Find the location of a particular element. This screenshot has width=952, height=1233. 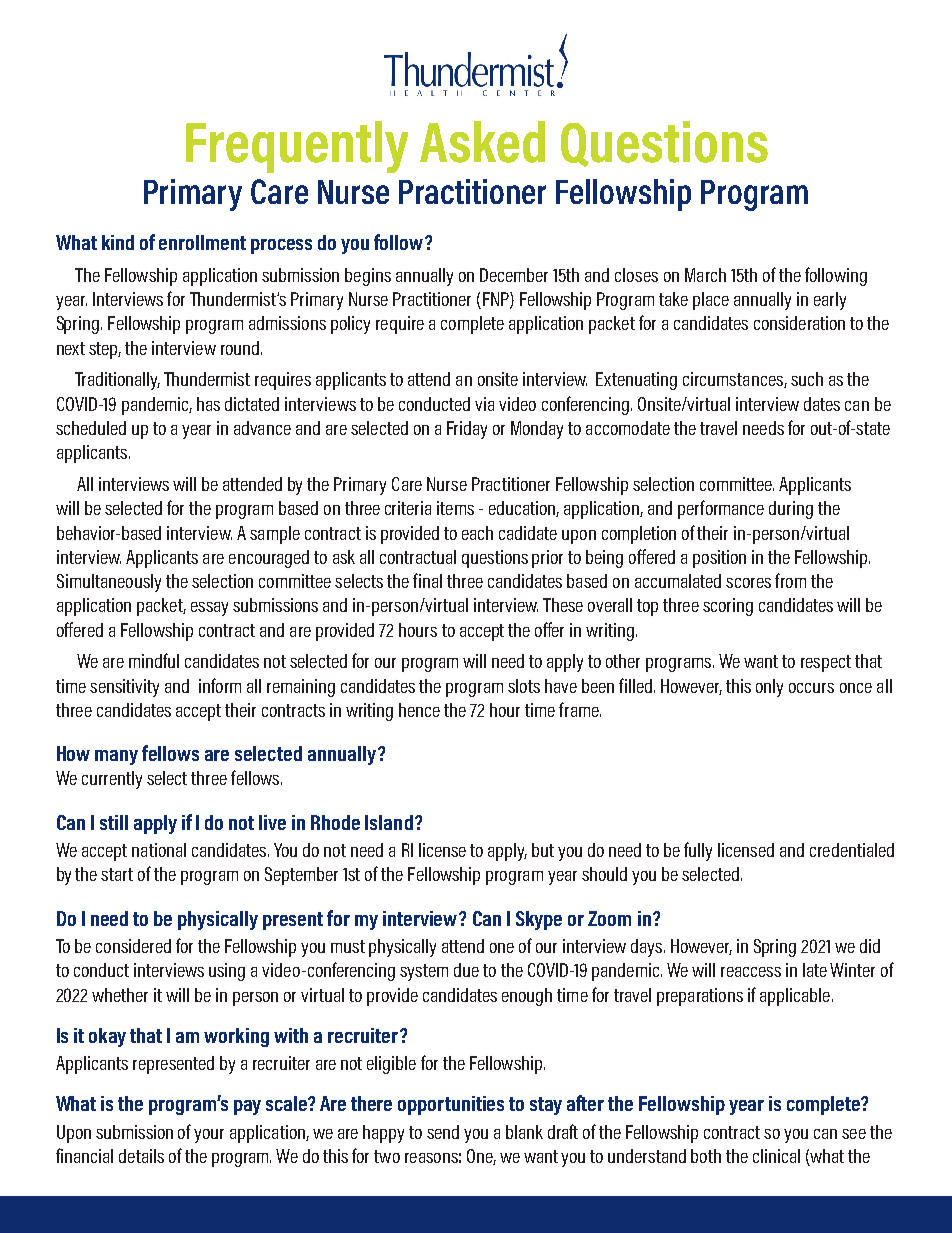

via is located at coordinates (484, 404).
